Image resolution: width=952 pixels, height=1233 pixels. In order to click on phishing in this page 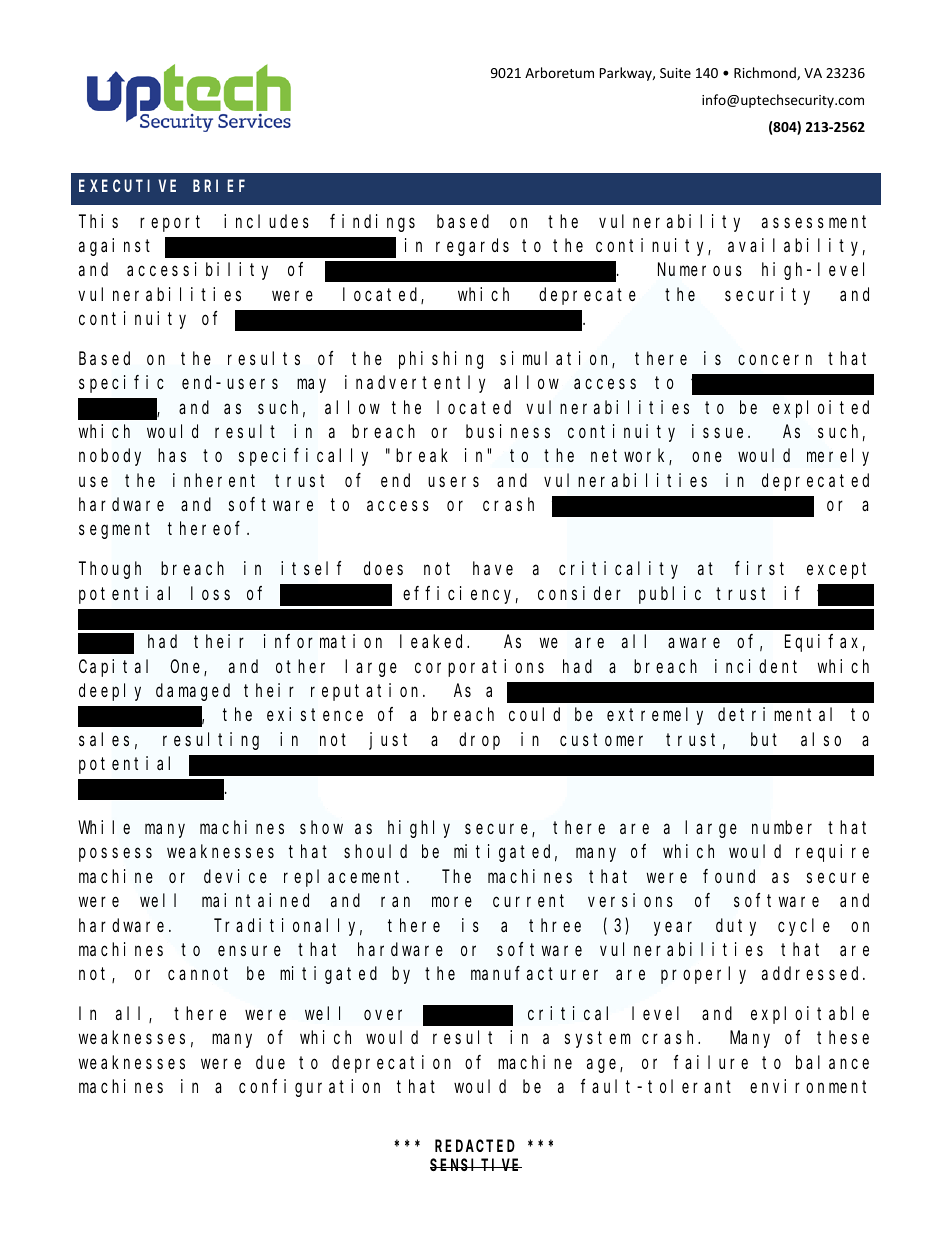, I will do `click(441, 360)`.
